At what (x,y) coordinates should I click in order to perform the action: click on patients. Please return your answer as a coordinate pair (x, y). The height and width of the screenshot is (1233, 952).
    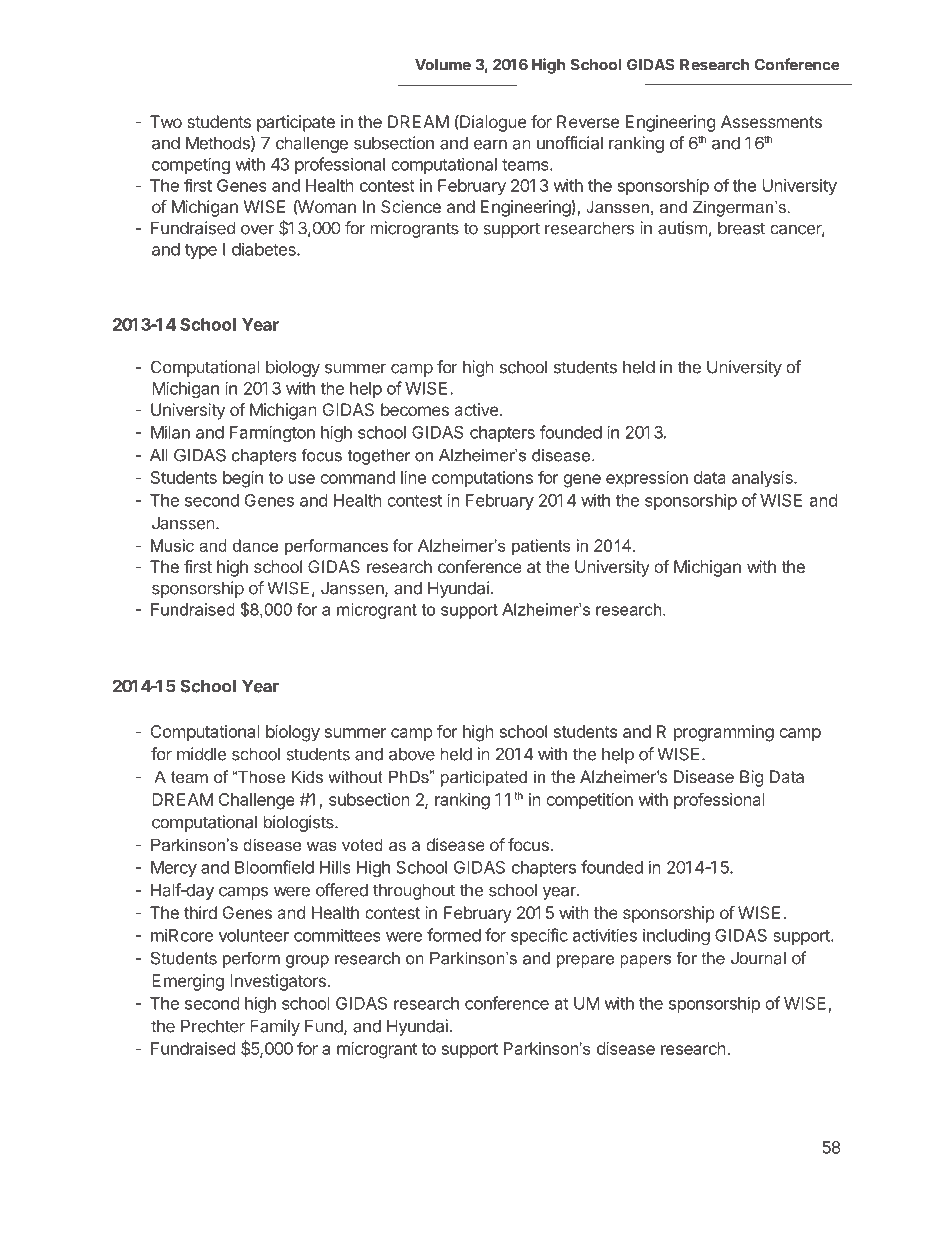
    Looking at the image, I should click on (541, 547).
